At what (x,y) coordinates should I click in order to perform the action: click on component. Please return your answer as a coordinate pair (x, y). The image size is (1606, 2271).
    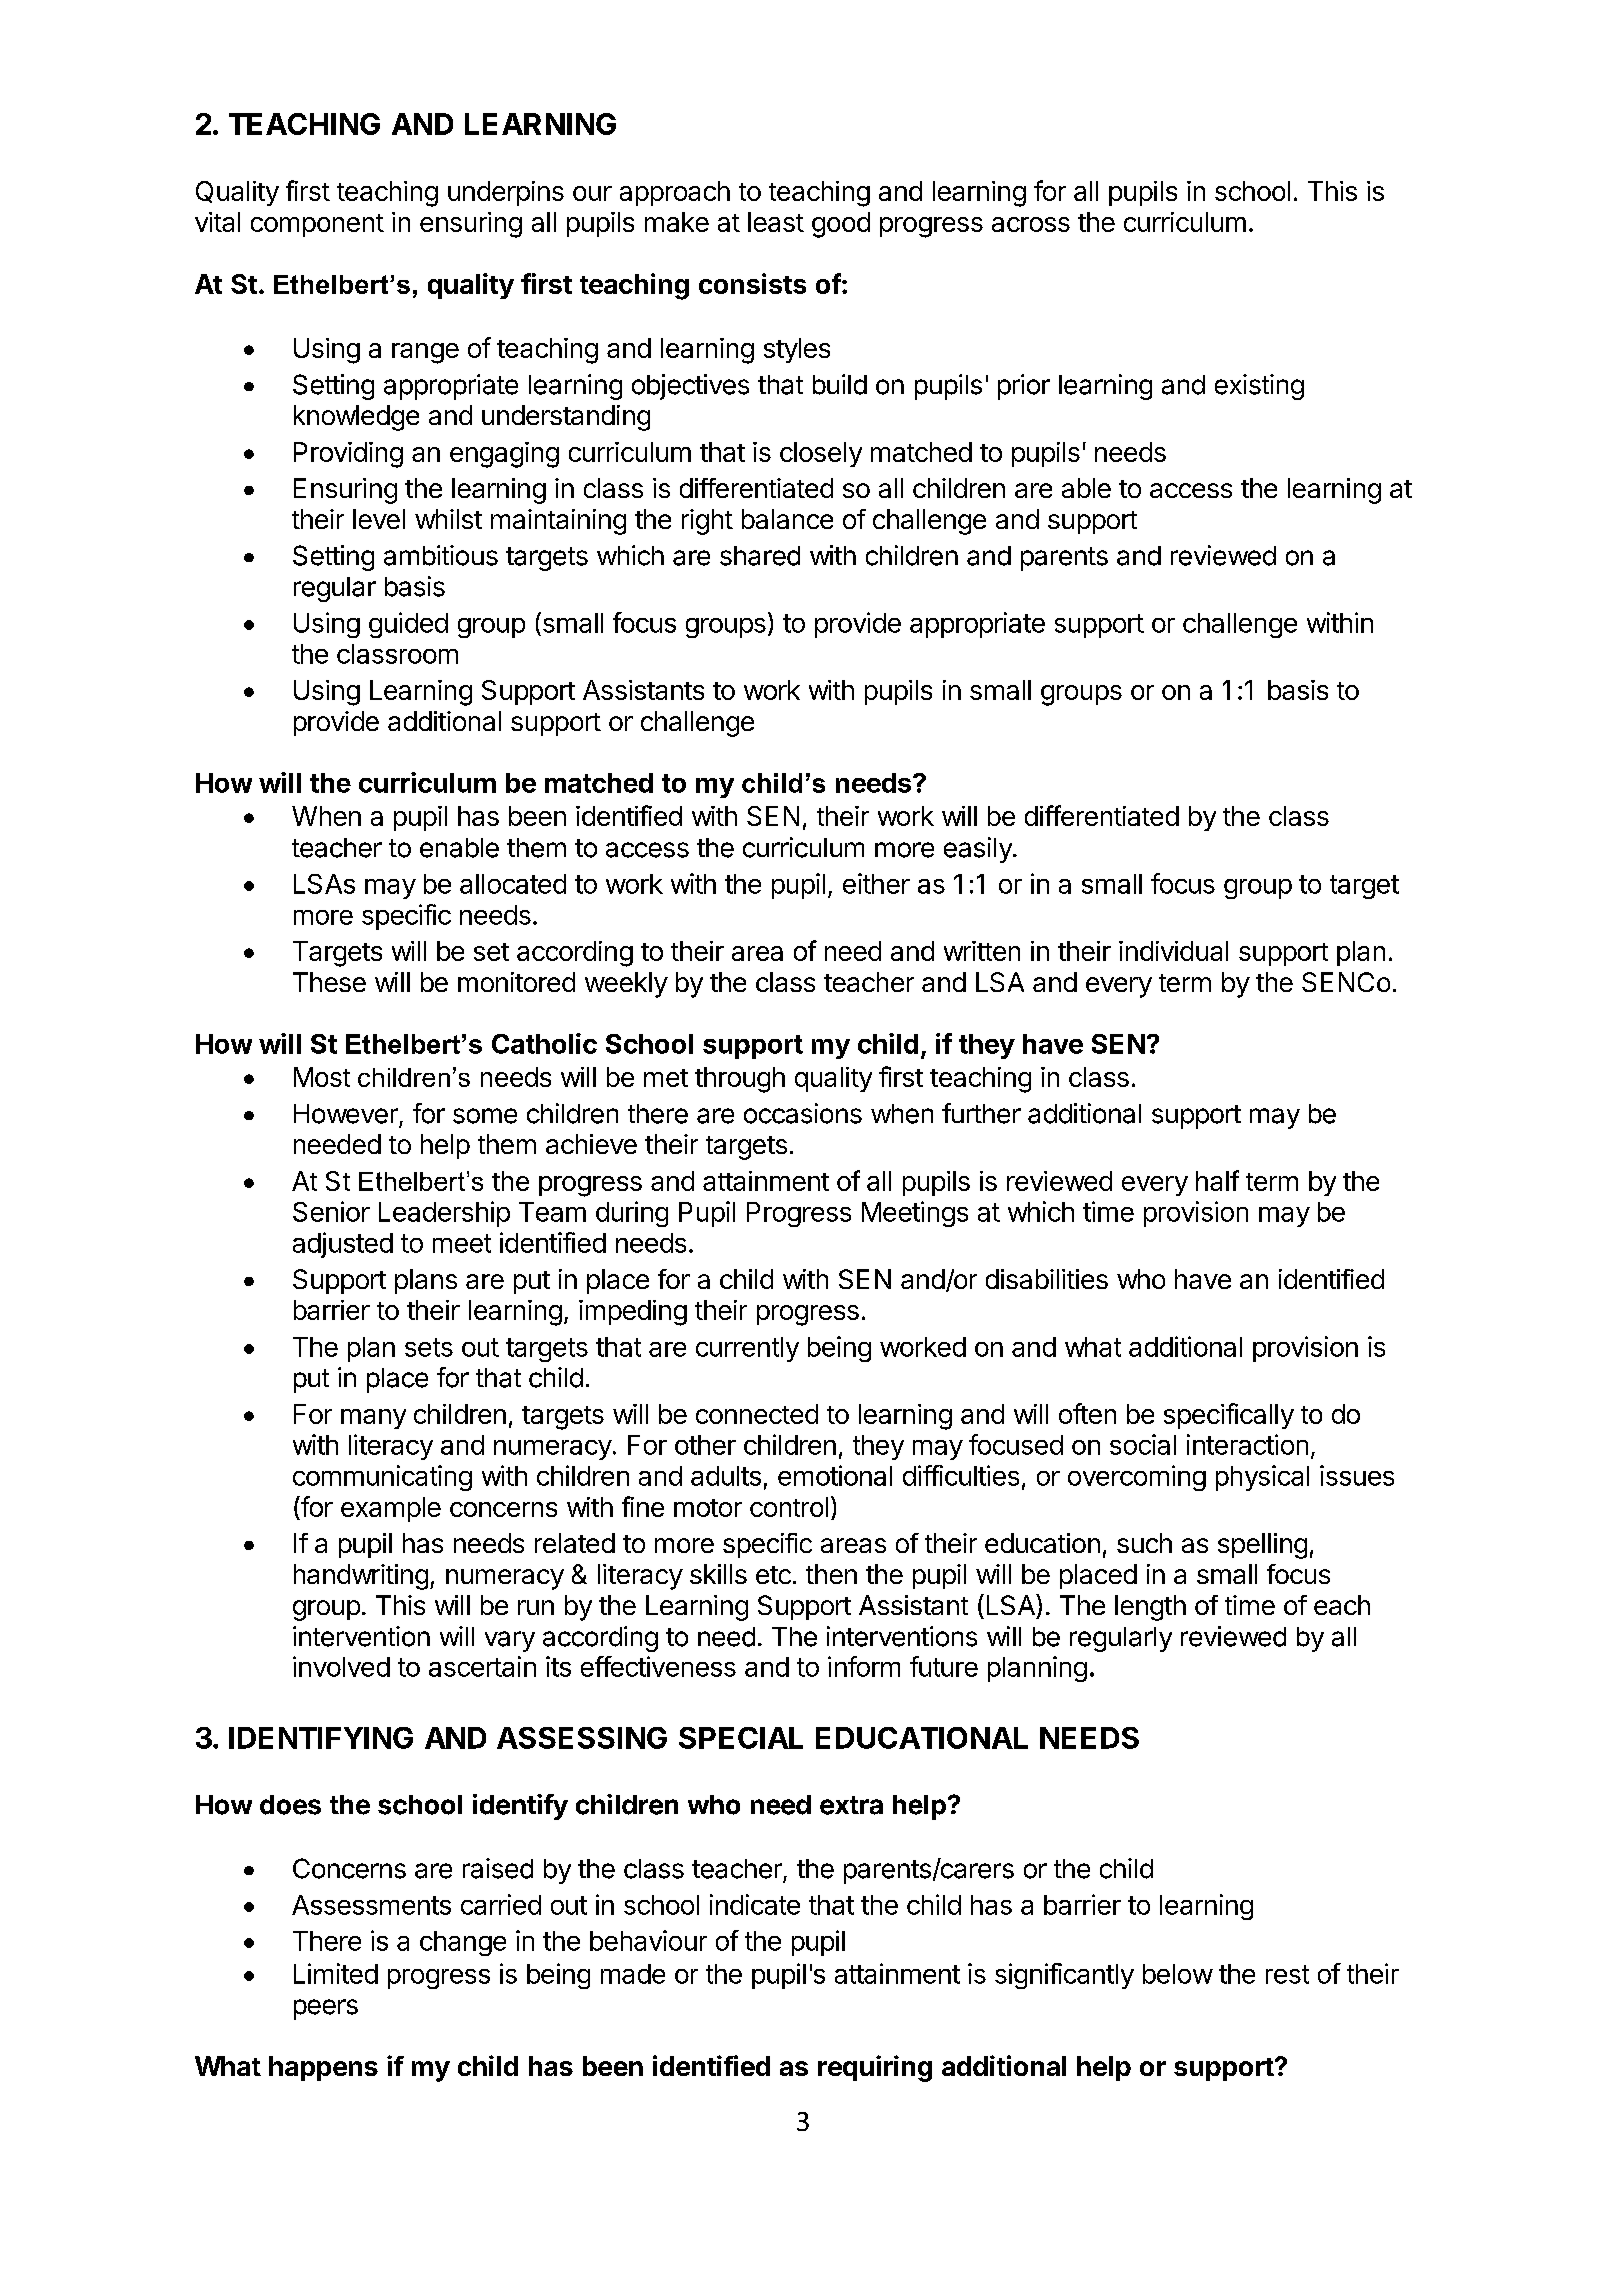
    Looking at the image, I should click on (317, 225).
